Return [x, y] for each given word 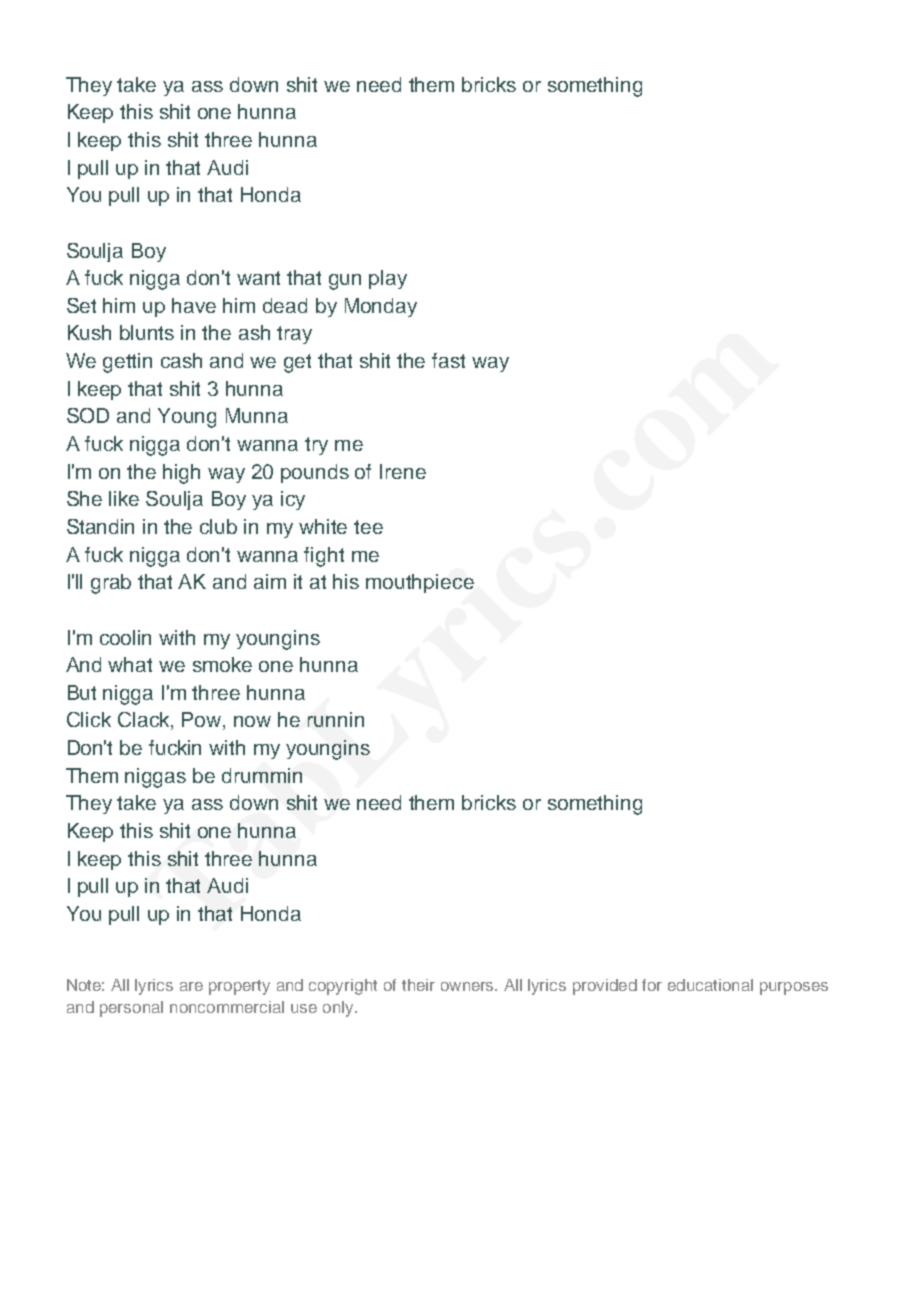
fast [448, 360]
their [418, 985]
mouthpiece [420, 583]
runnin [336, 719]
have [194, 305]
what [130, 664]
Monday [381, 307]
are [191, 986]
